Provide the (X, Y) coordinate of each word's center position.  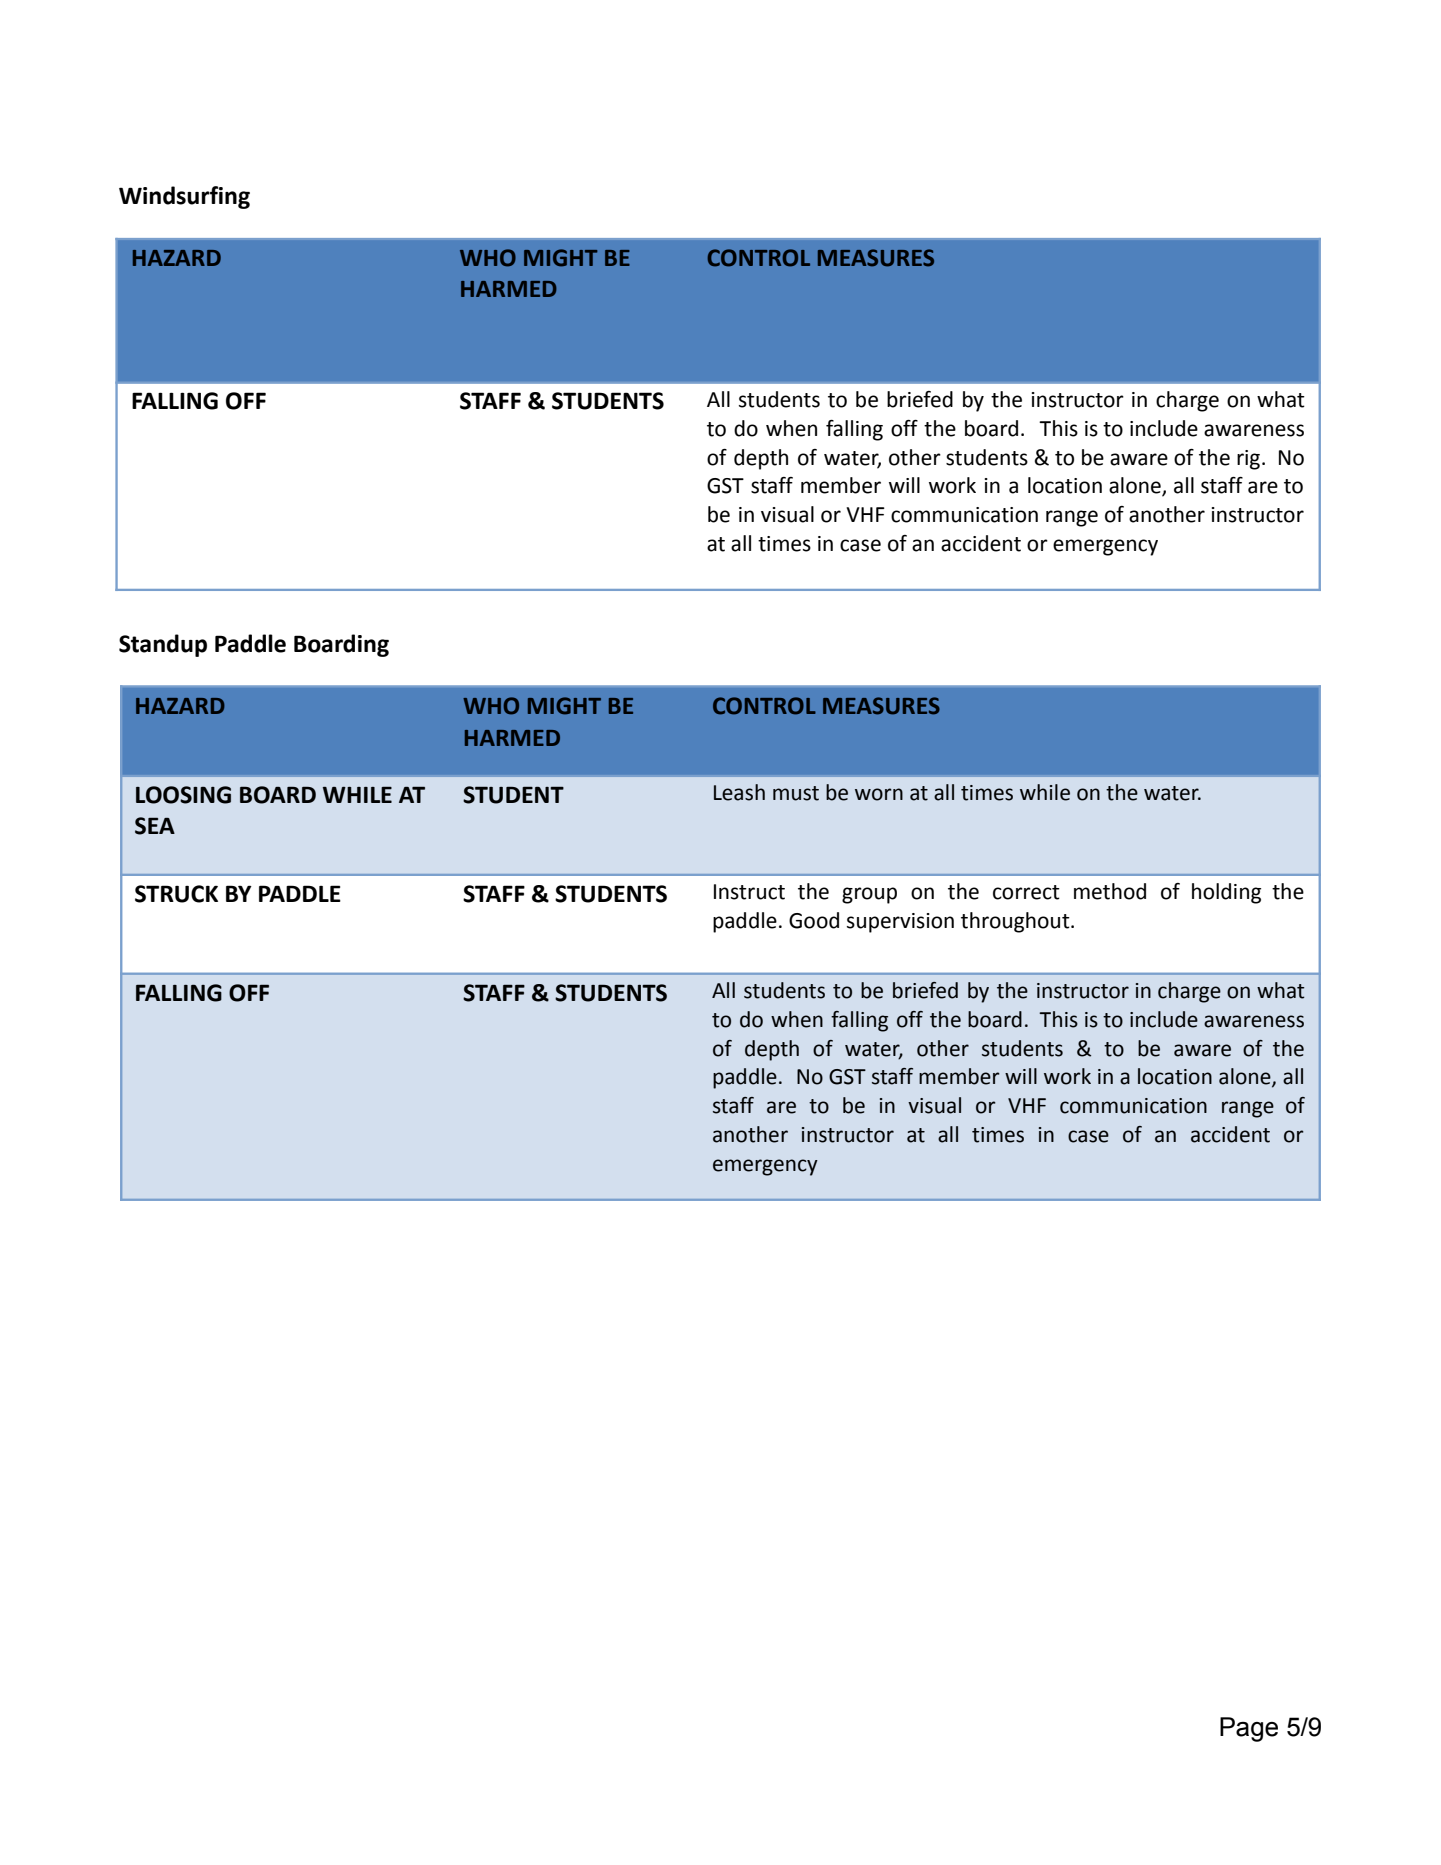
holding (1226, 893)
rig (1250, 460)
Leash (739, 792)
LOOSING (183, 795)
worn (879, 794)
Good (814, 920)
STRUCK (176, 894)
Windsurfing (184, 197)
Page (1249, 1729)
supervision (900, 923)
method (1110, 891)
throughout (1016, 922)
